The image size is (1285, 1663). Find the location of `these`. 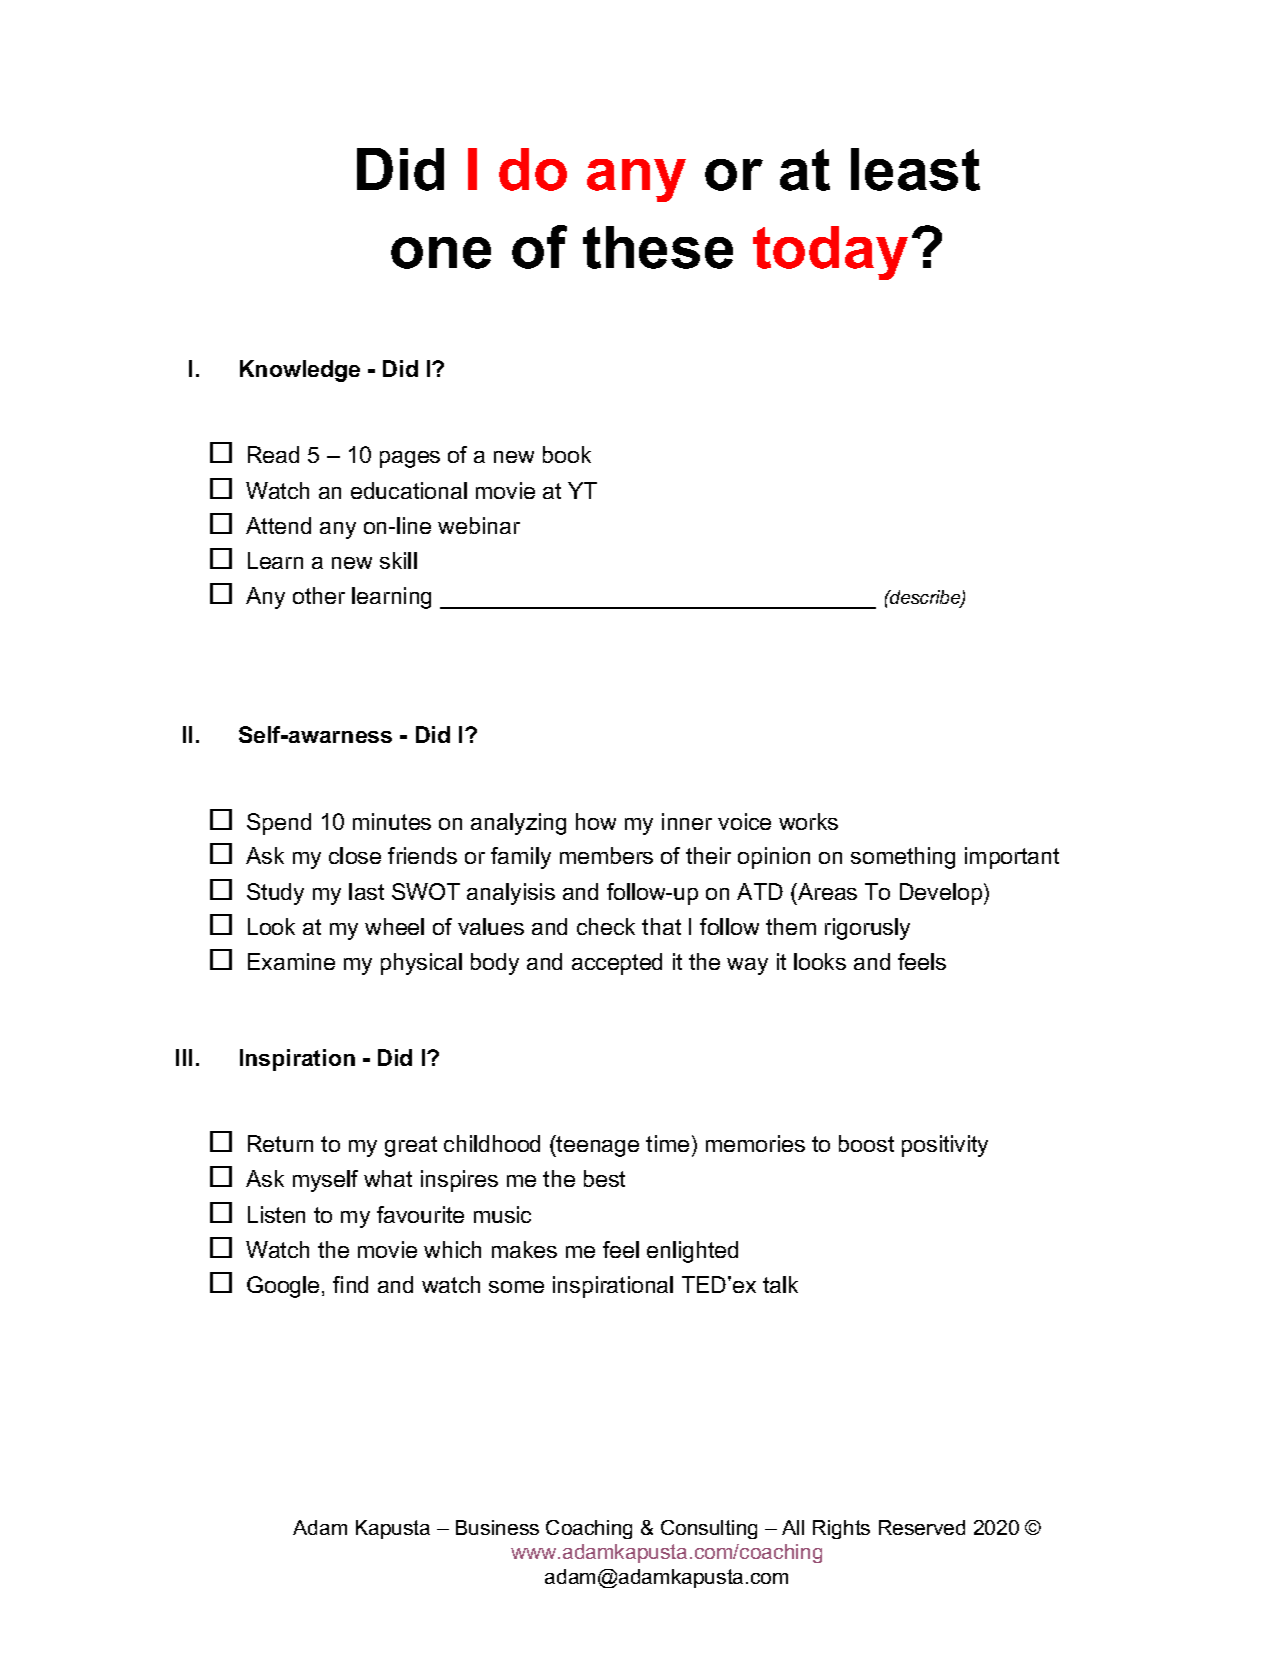

these is located at coordinates (658, 247).
